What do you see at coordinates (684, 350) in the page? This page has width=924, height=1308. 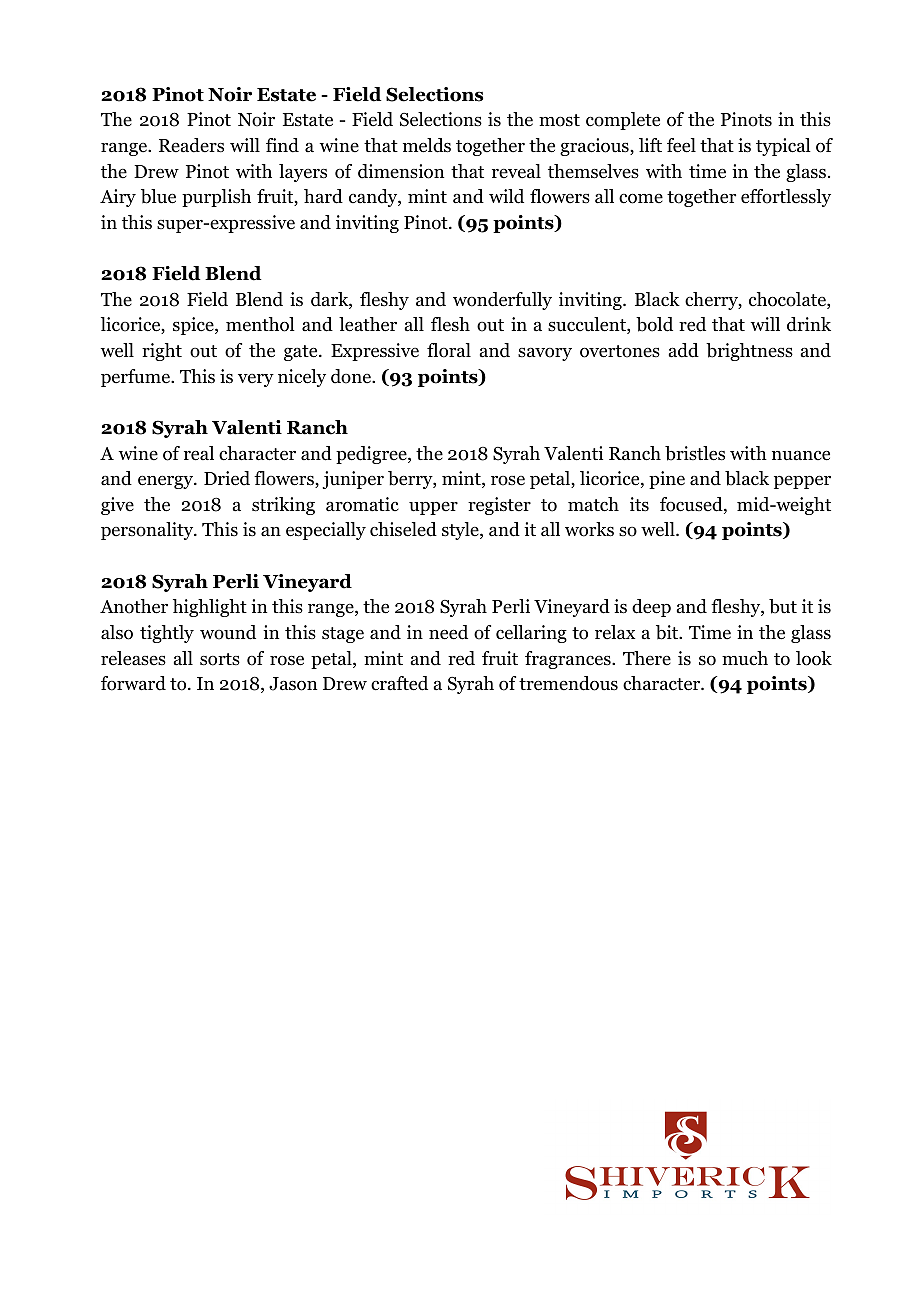 I see `add` at bounding box center [684, 350].
